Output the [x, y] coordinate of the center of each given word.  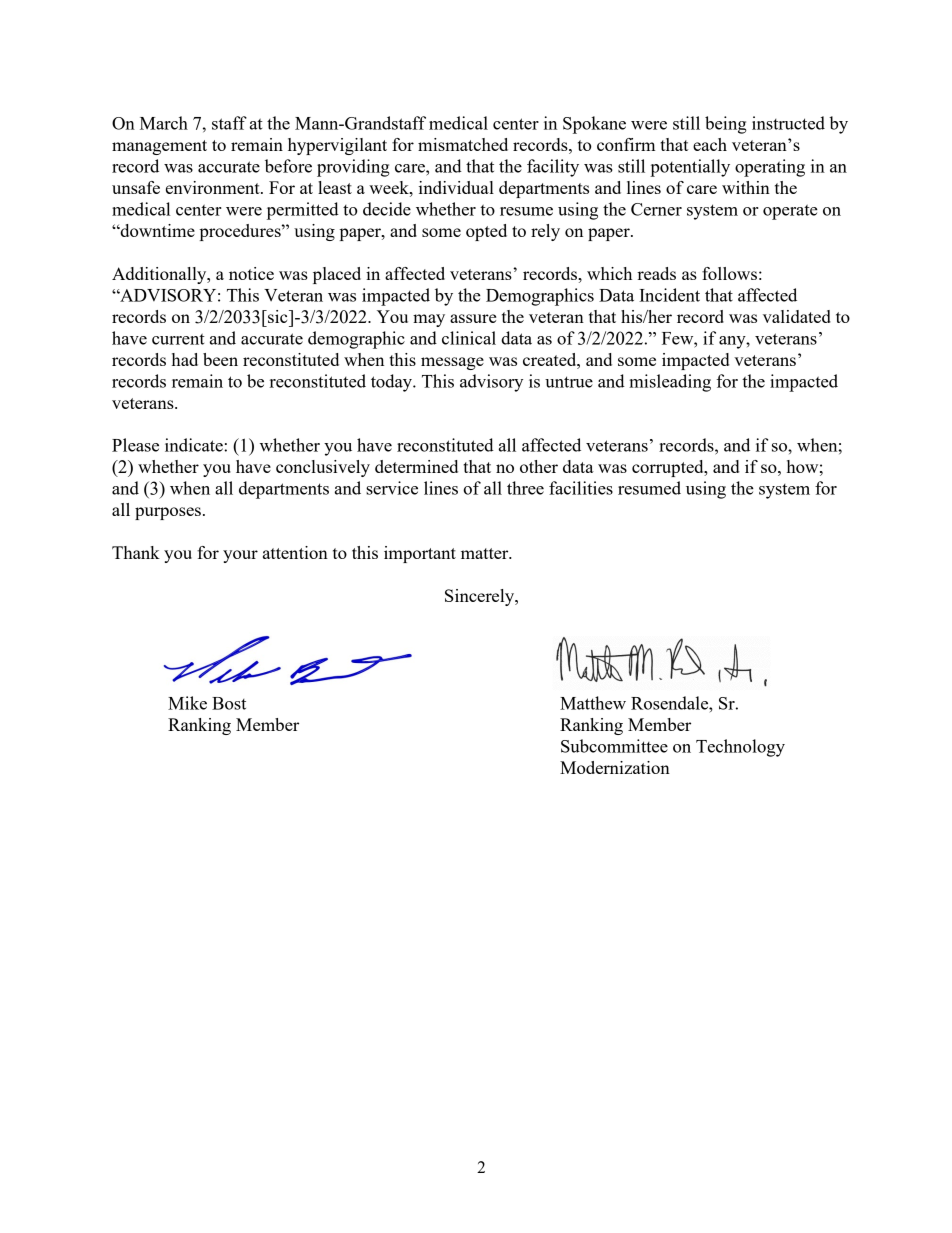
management [159, 147]
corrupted [669, 468]
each [710, 144]
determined [416, 466]
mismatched [463, 144]
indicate [195, 445]
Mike [187, 703]
